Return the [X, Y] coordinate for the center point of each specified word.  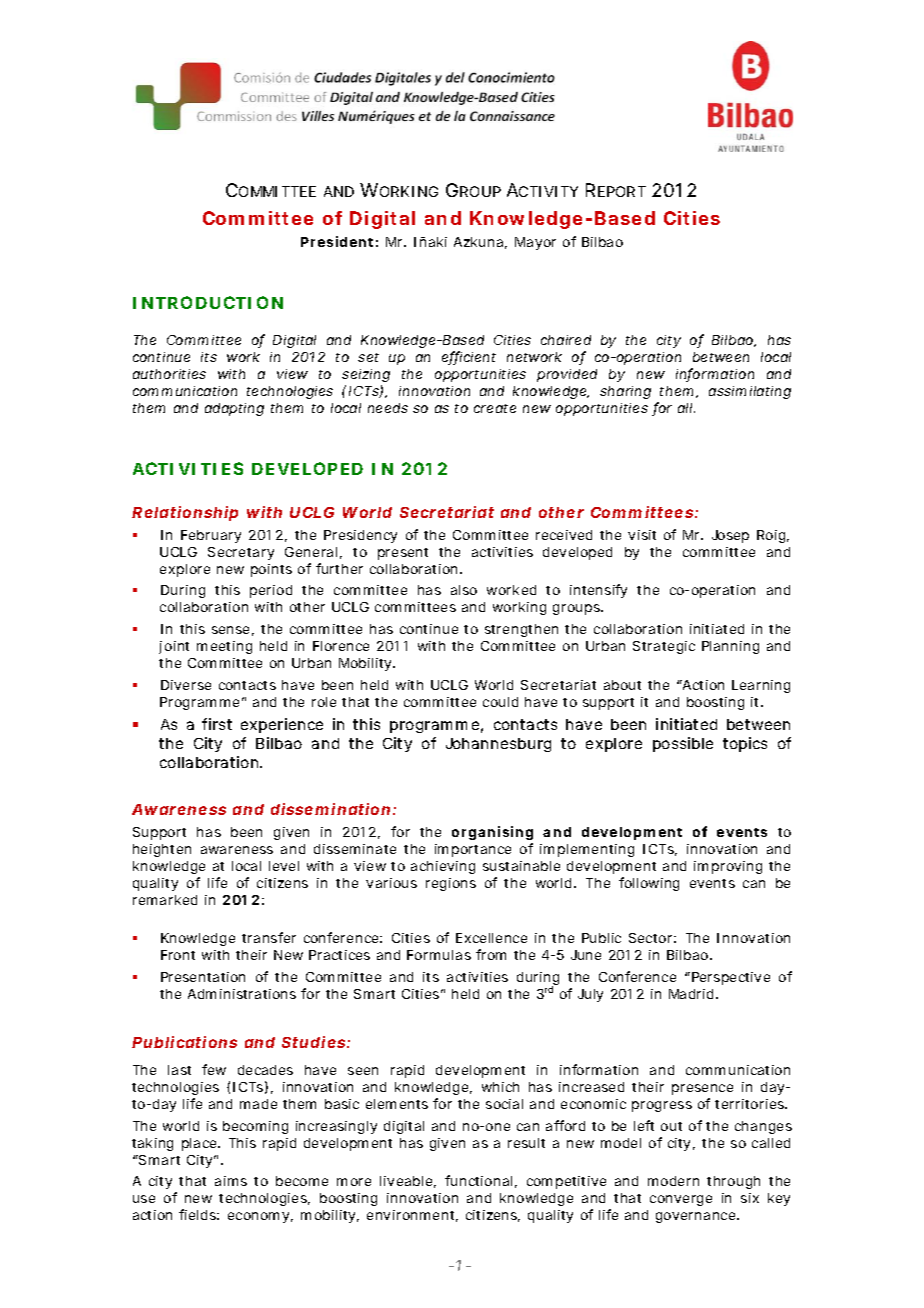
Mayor [535, 243]
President [337, 241]
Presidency [360, 536]
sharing [625, 392]
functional [478, 1180]
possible [683, 744]
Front [178, 955]
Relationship [185, 513]
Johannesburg [498, 745]
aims [231, 1181]
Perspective [729, 978]
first [217, 724]
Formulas [439, 955]
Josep [730, 536]
